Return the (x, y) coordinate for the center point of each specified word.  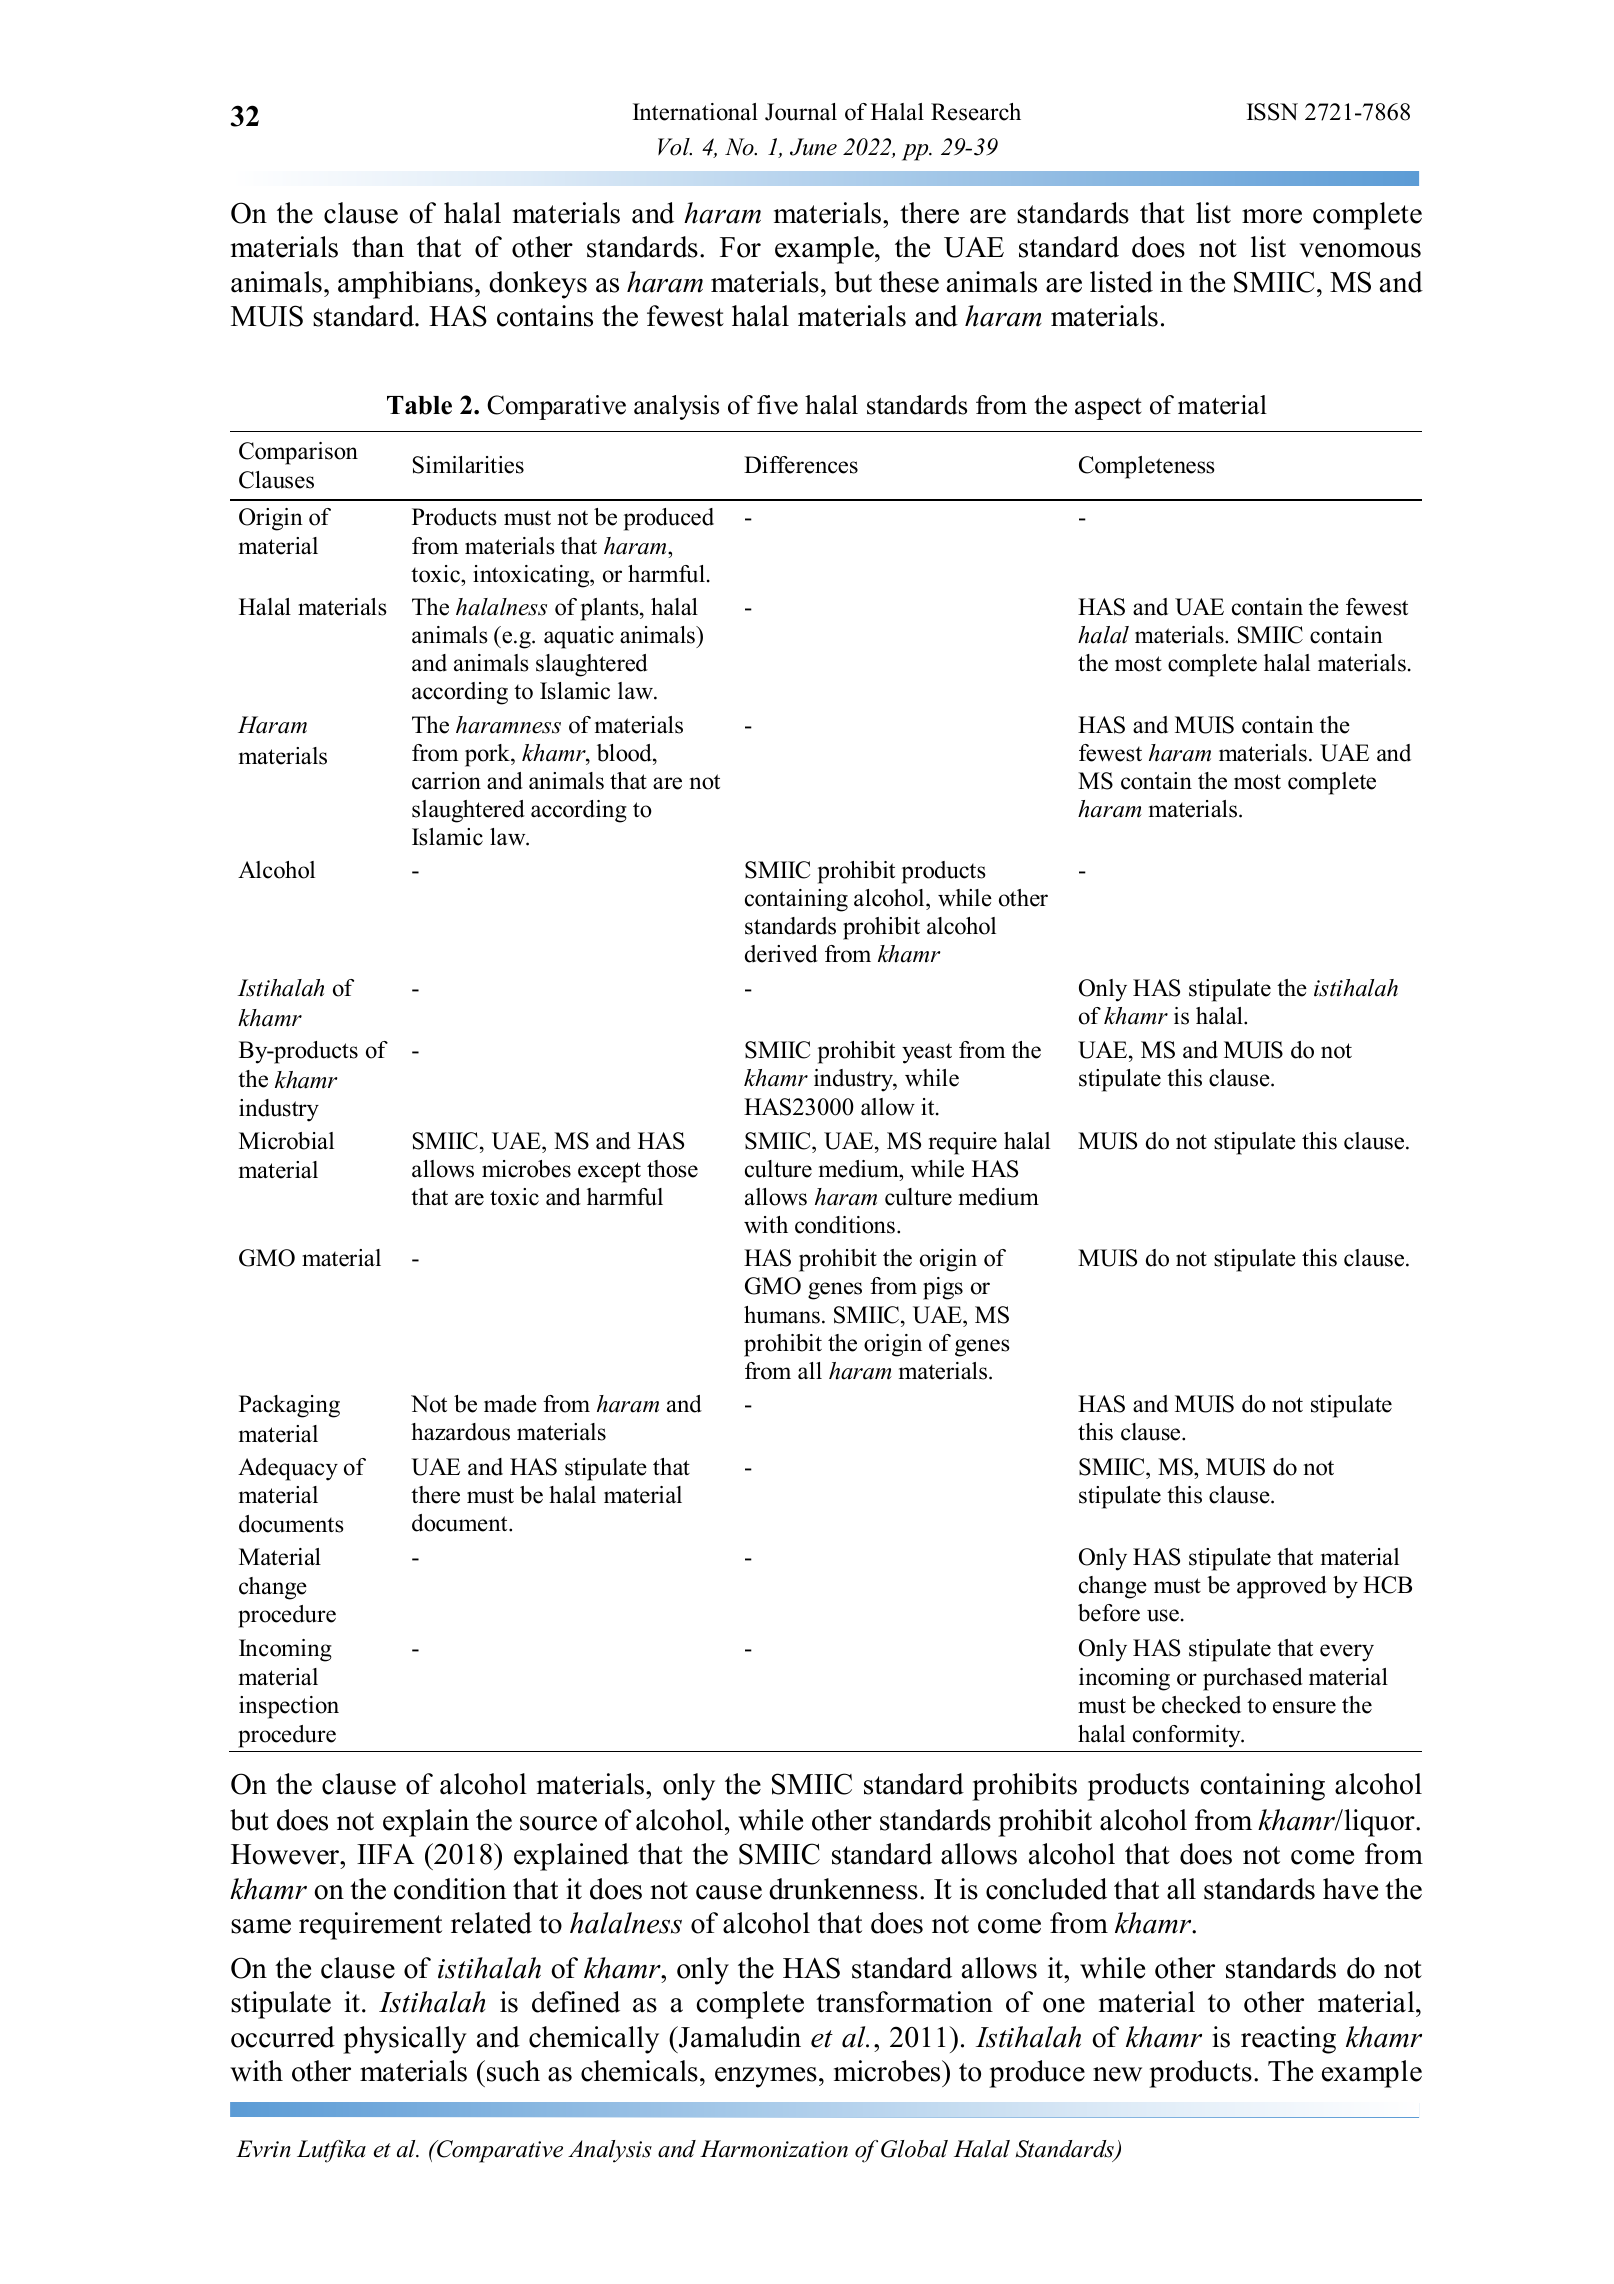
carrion (446, 781)
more (1272, 216)
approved (1282, 1587)
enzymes (766, 2077)
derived (781, 954)
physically (405, 2040)
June (813, 147)
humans (782, 1315)
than (378, 247)
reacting (1288, 2040)
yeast (927, 1053)
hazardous (460, 1432)
